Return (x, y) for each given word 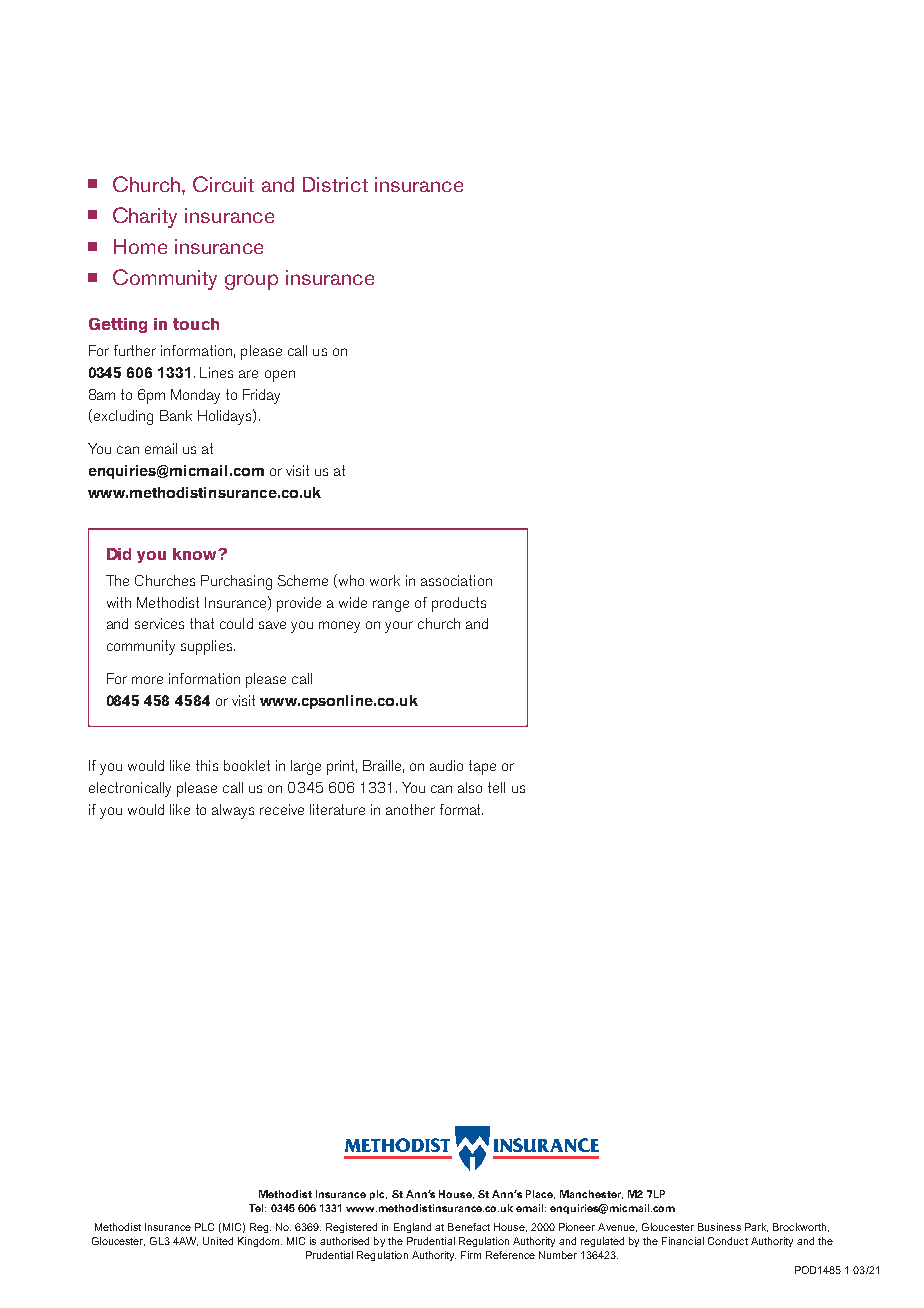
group (251, 282)
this (207, 765)
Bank (176, 415)
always (233, 811)
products (459, 604)
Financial (683, 1241)
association (456, 580)
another (410, 809)
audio (446, 765)
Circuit (223, 184)
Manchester (591, 1194)
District (335, 184)
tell (496, 787)
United (218, 1241)
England (412, 1228)
